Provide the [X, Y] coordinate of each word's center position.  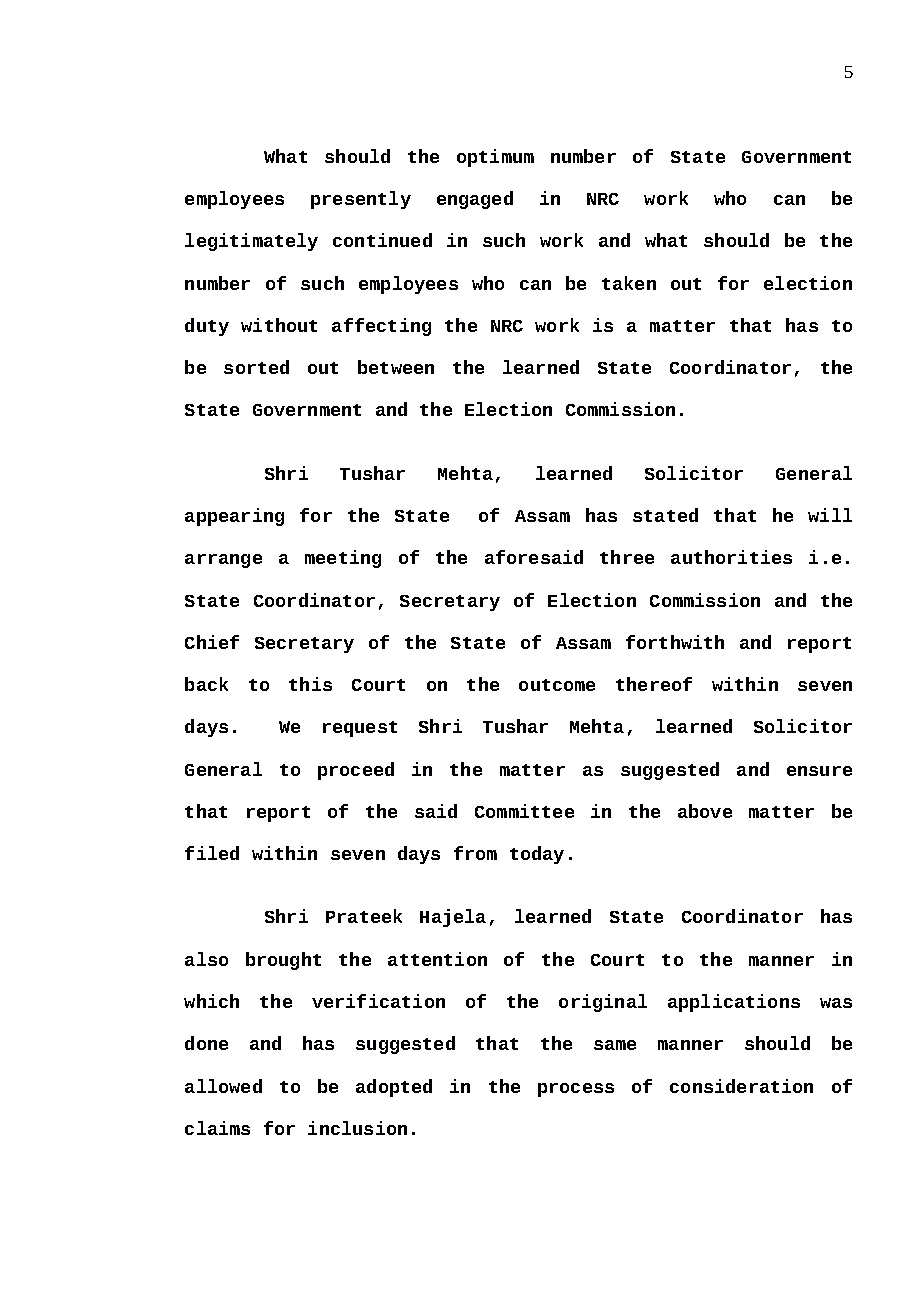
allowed [223, 1086]
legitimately [251, 242]
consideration [741, 1086]
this [310, 684]
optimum [495, 158]
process [576, 1090]
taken [629, 283]
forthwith [675, 642]
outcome [557, 685]
